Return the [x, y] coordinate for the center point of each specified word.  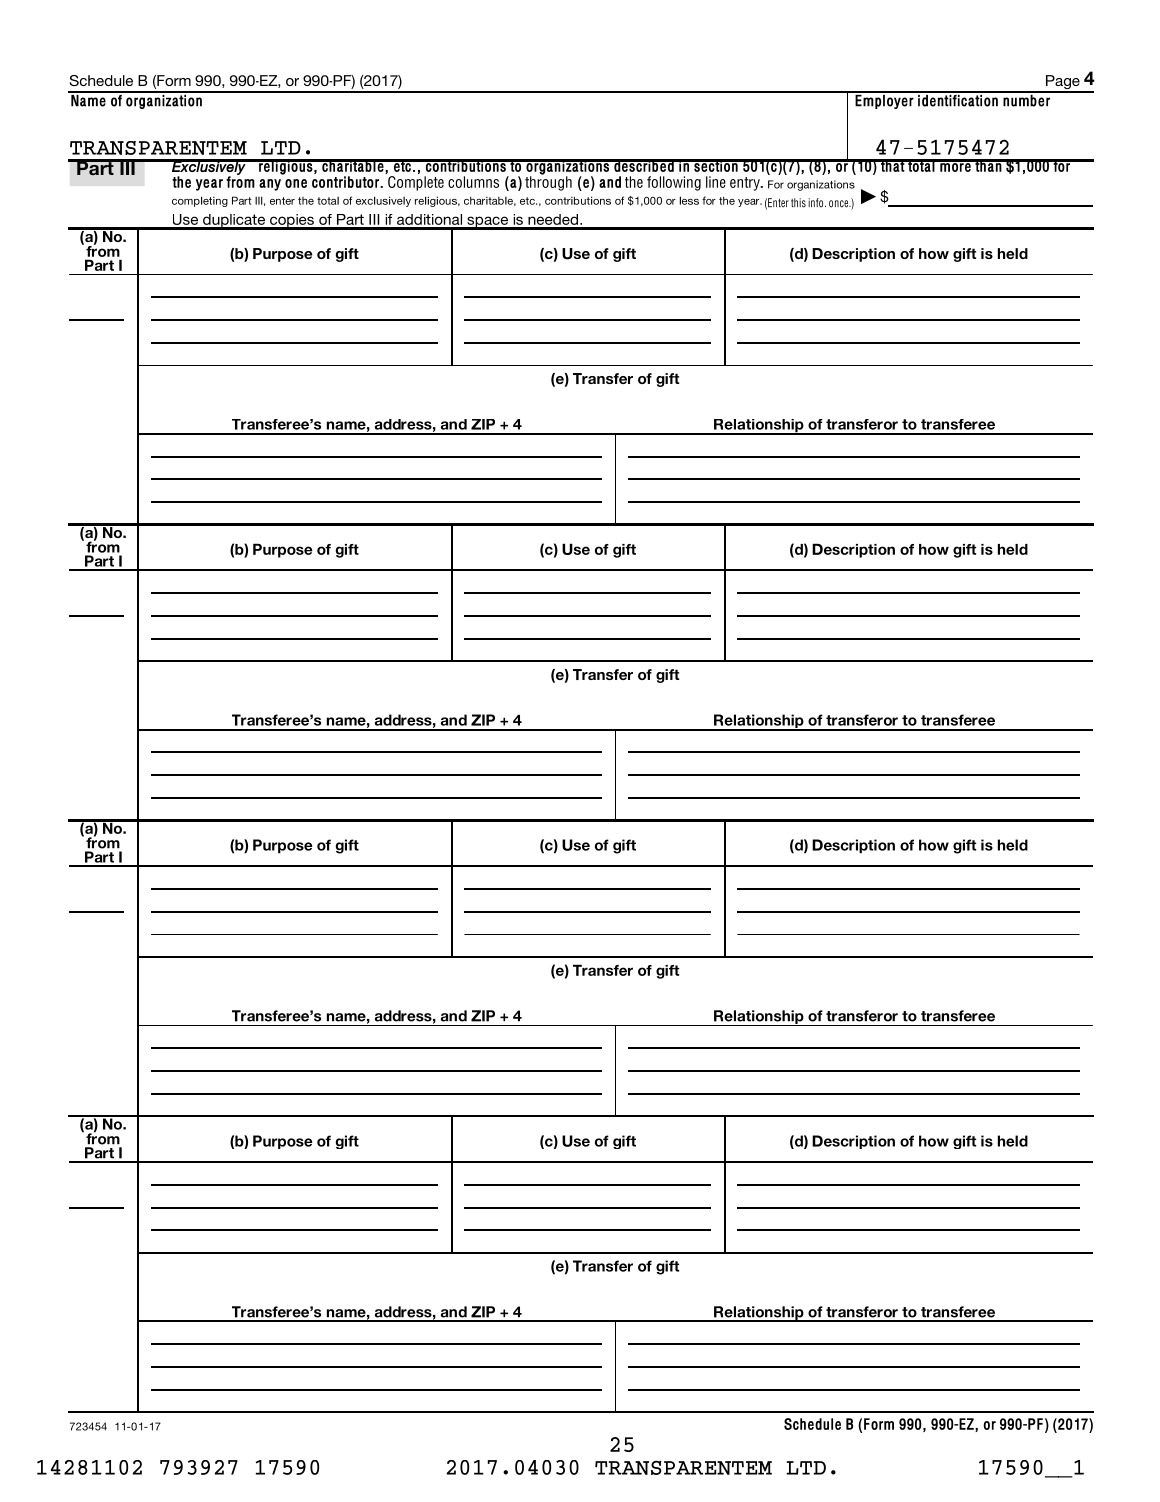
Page [1062, 83]
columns [473, 182]
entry [746, 184]
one [296, 183]
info [817, 203]
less [689, 200]
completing [200, 201]
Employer [884, 100]
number [1027, 99]
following [674, 183]
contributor [347, 182]
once [840, 204]
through [548, 182]
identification [958, 99]
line [716, 182]
